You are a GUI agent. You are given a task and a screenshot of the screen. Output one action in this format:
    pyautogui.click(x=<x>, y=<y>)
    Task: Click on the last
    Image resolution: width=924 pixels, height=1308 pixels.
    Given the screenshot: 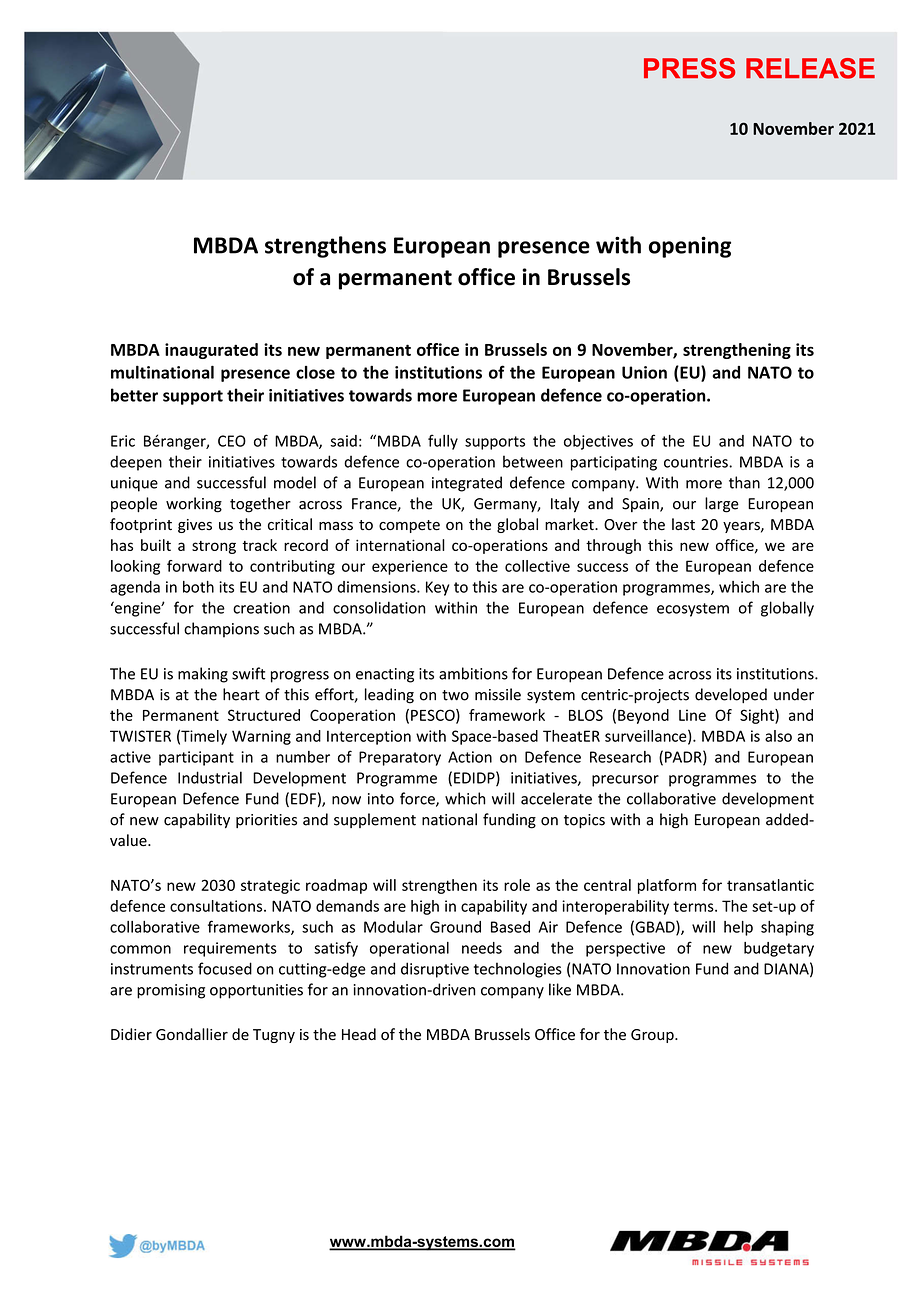 What is the action you would take?
    pyautogui.click(x=683, y=524)
